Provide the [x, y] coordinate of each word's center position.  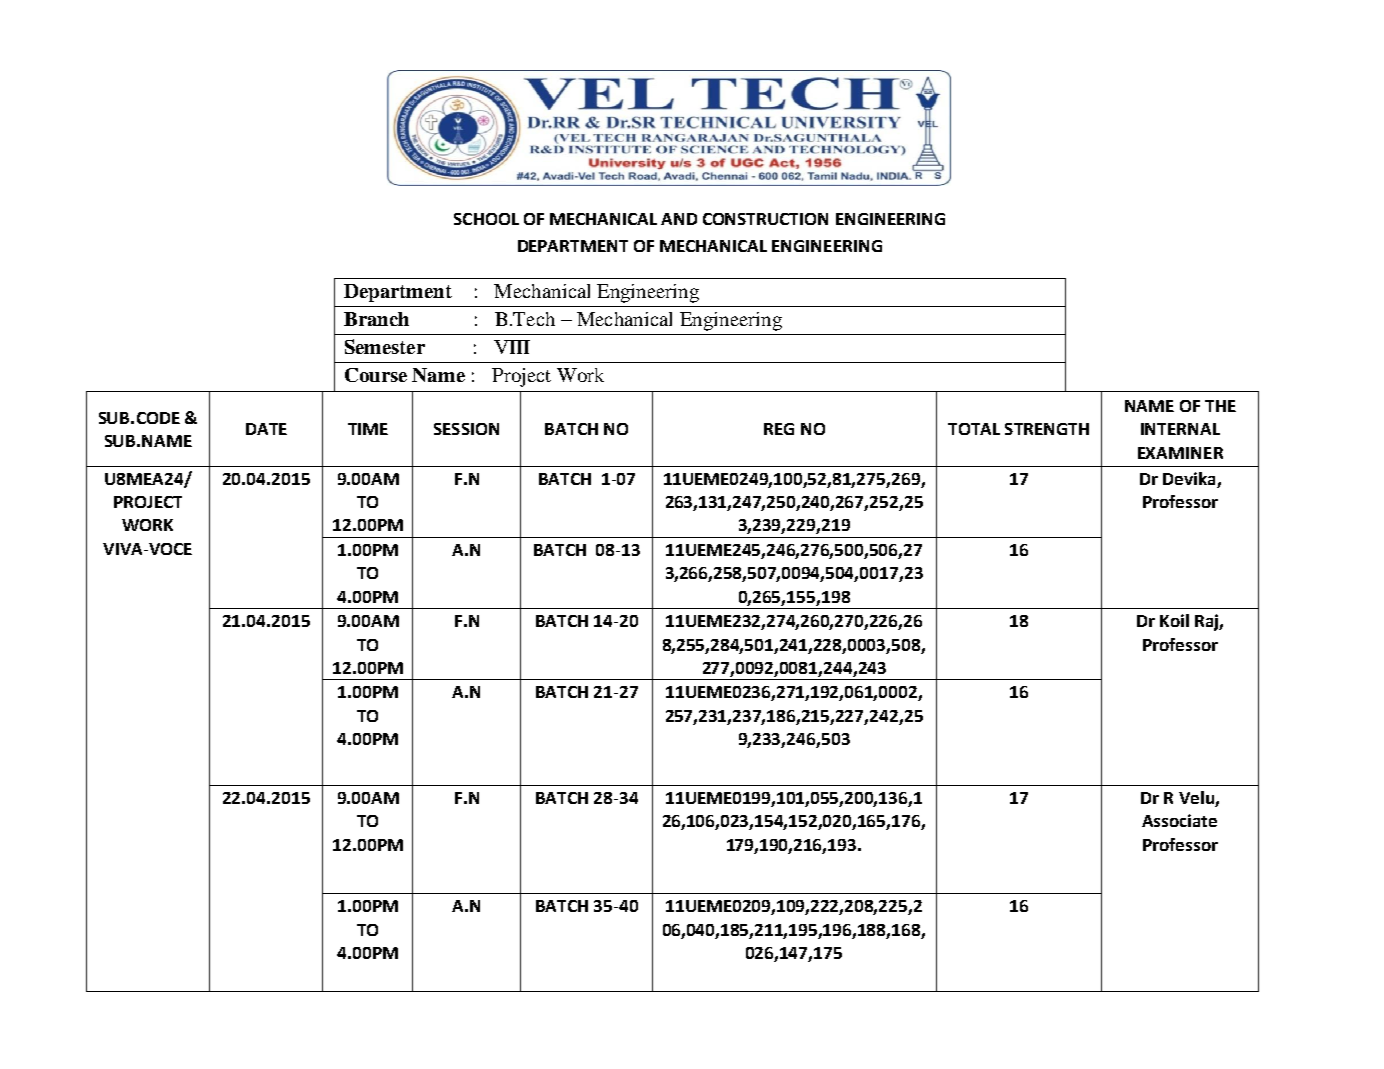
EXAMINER [1180, 453]
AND [679, 219]
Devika [1189, 478]
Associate [1179, 820]
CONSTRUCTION [765, 219]
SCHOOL [486, 219]
